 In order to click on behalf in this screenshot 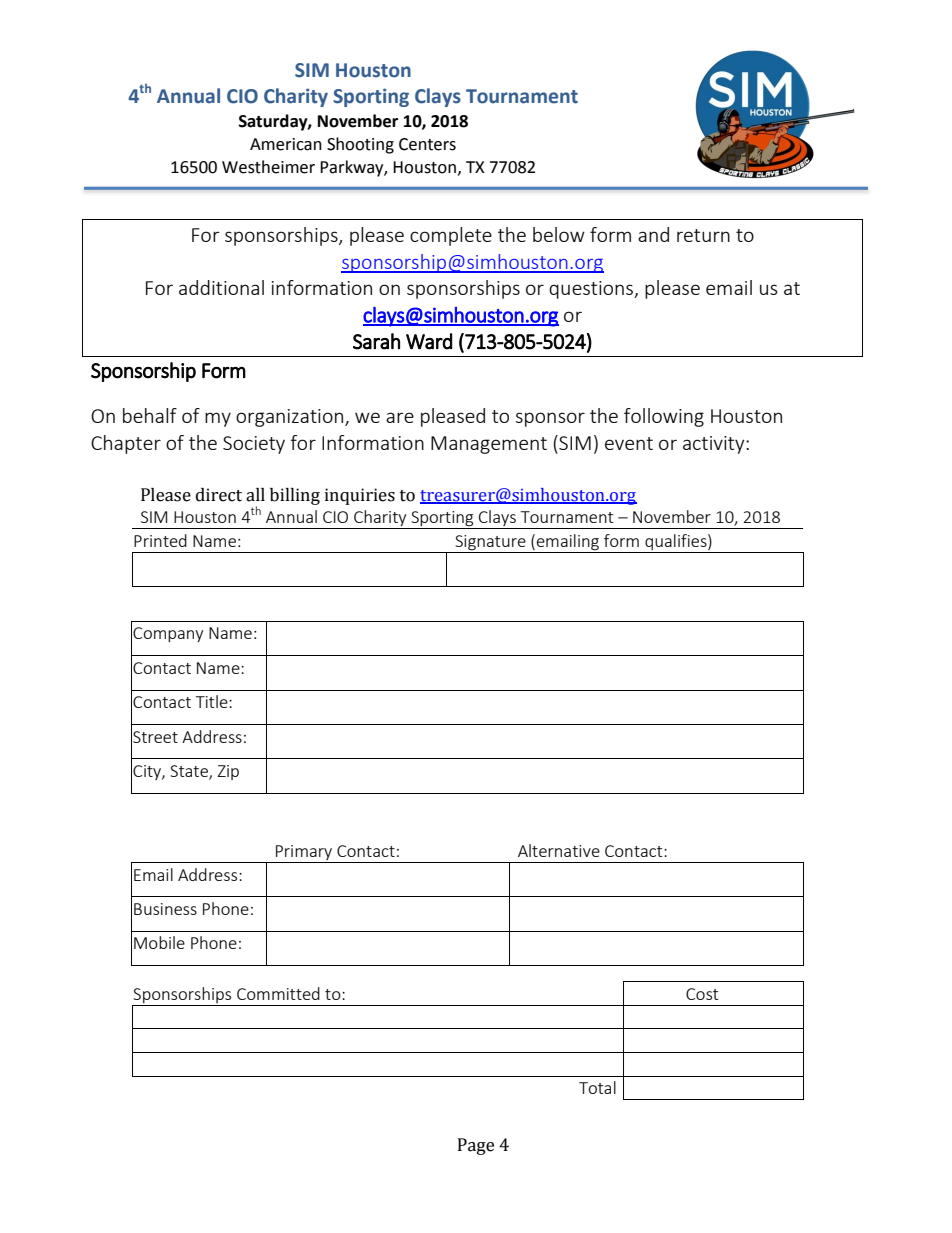, I will do `click(150, 415)`.
